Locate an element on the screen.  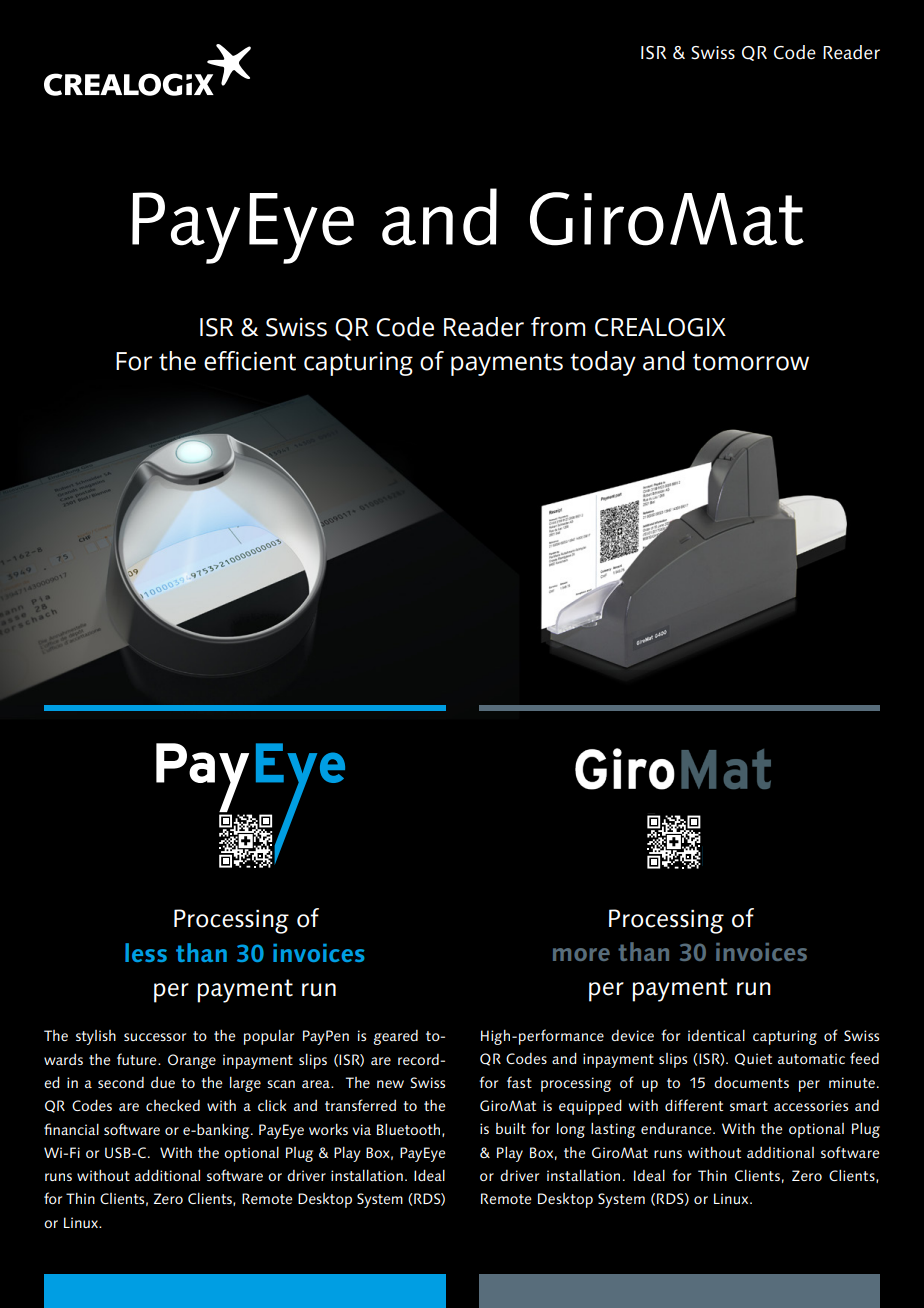
identical is located at coordinates (716, 1035).
